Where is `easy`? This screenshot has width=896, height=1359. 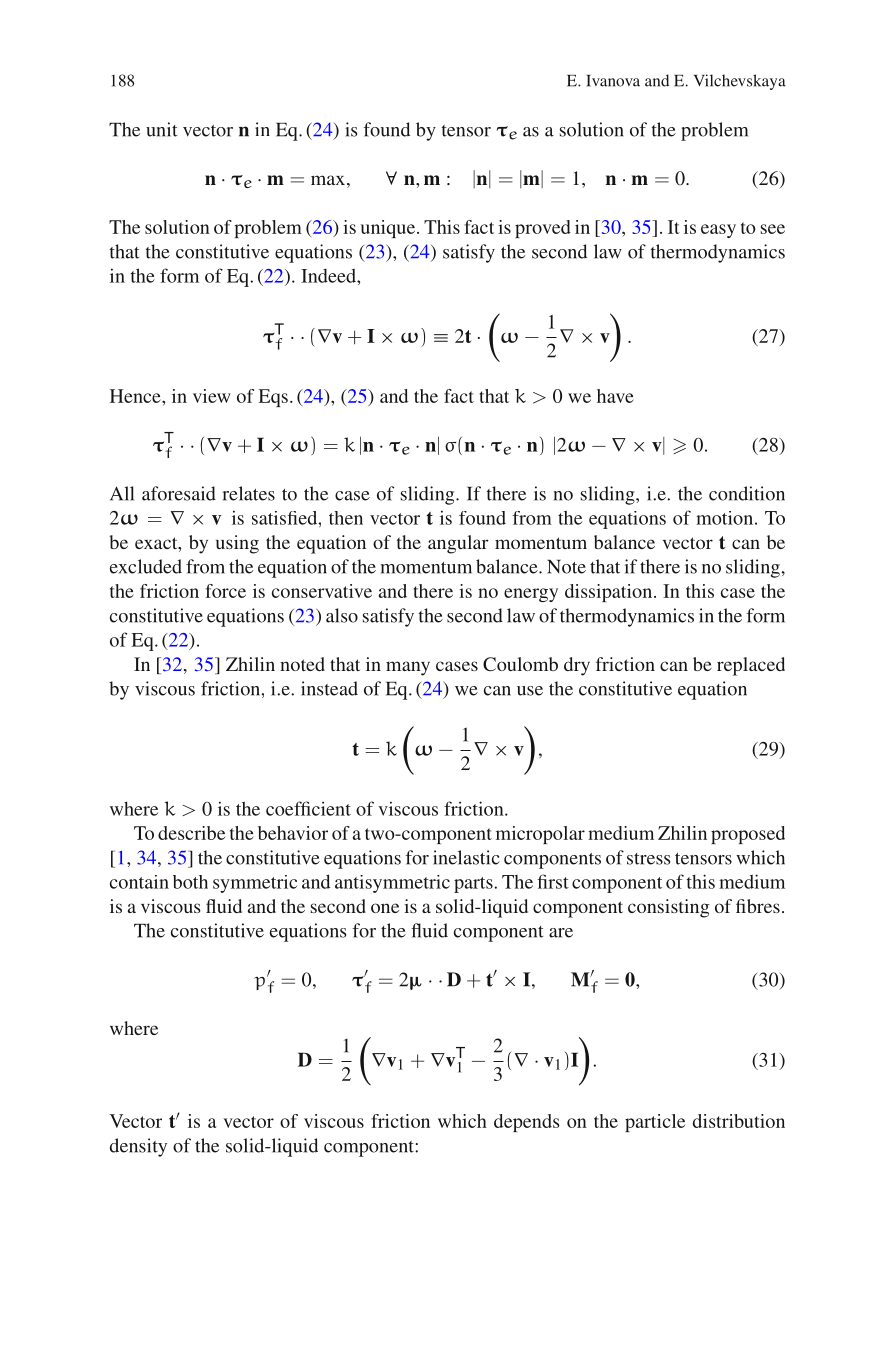 easy is located at coordinates (718, 231).
